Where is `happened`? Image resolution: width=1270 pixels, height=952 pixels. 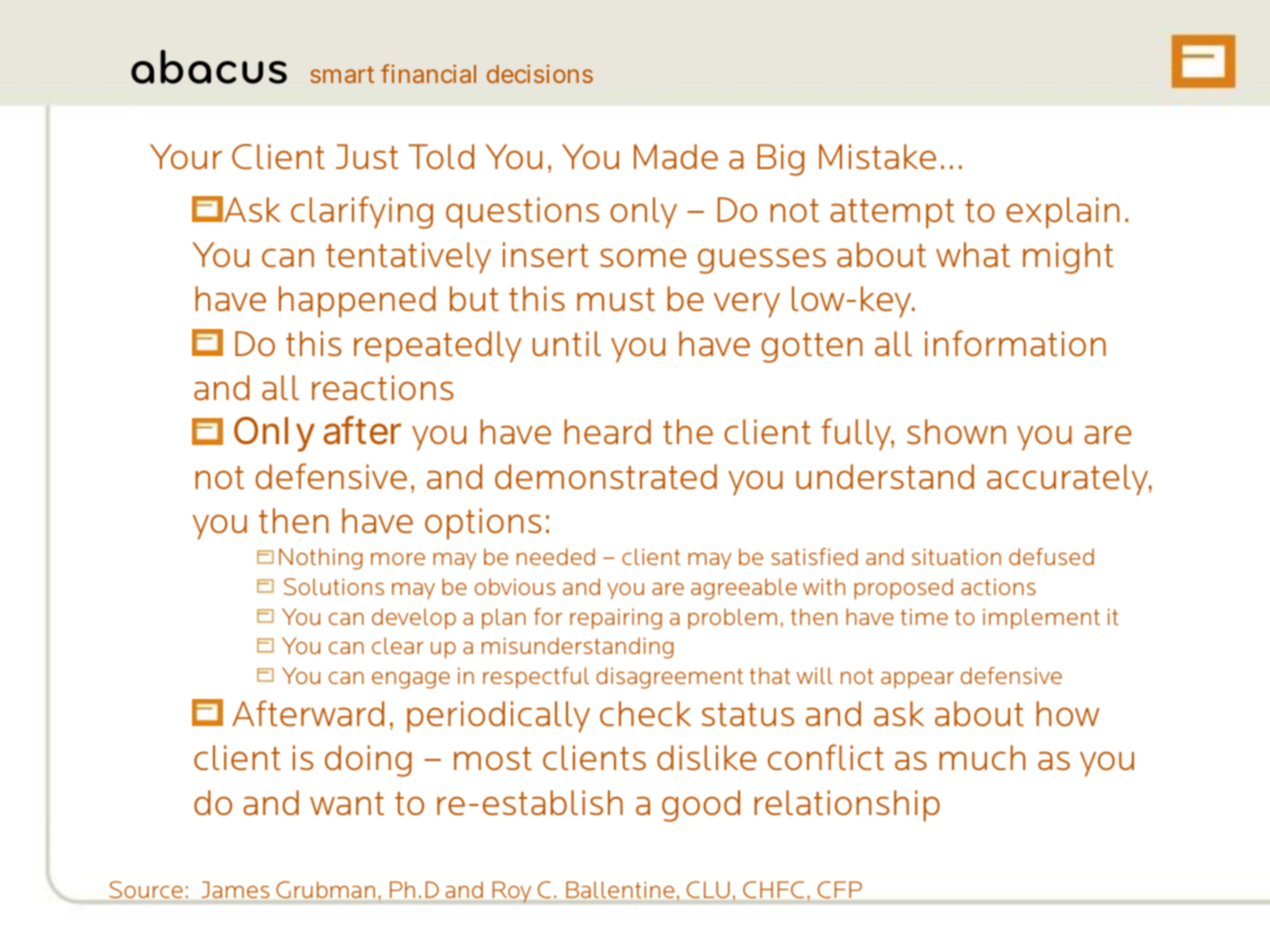 happened is located at coordinates (357, 302).
